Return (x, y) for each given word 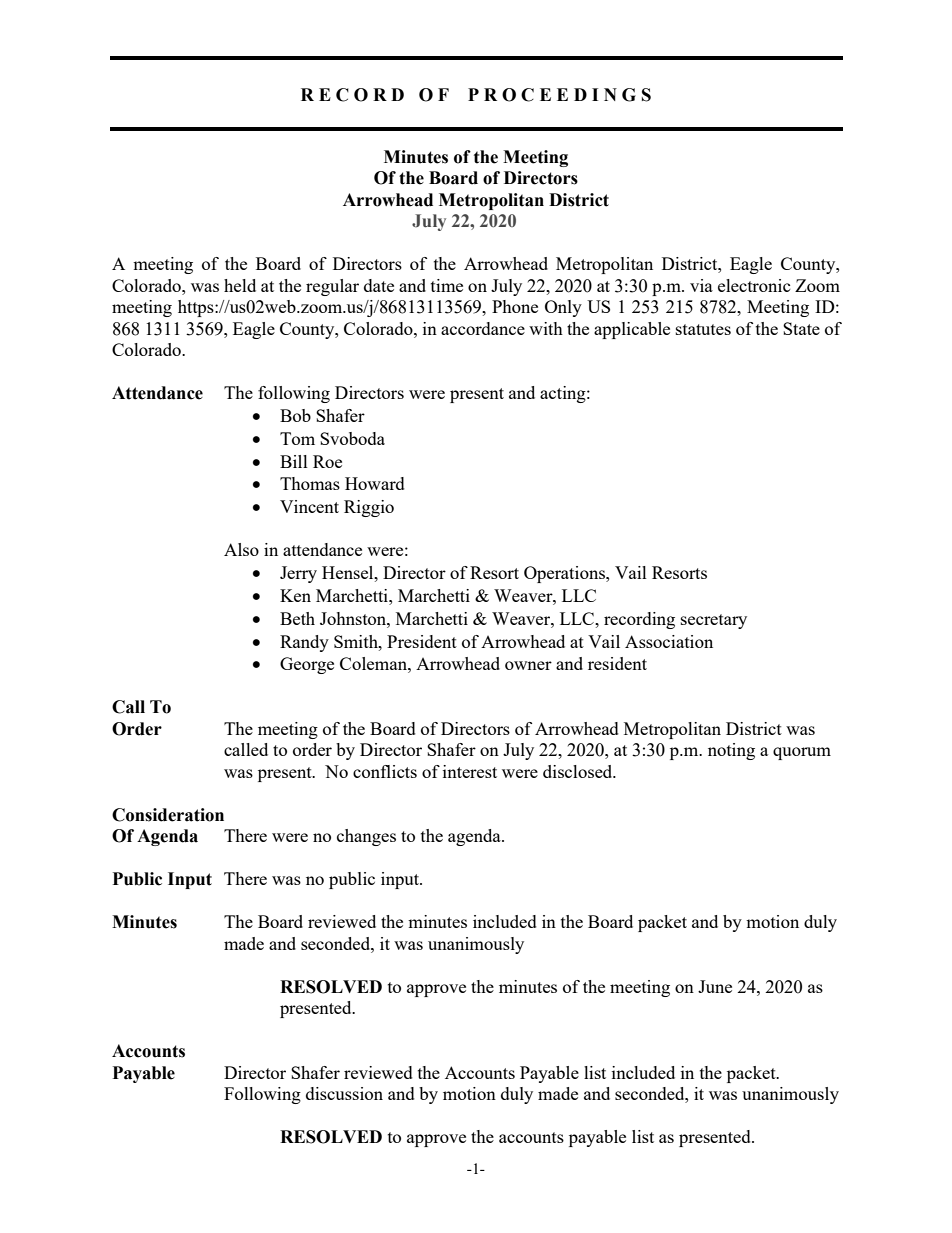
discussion (344, 1093)
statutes (703, 329)
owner (528, 665)
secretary (714, 621)
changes (366, 837)
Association (669, 641)
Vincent (309, 506)
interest (470, 771)
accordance (483, 328)
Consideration (168, 815)
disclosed (579, 771)
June (715, 986)
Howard (375, 483)
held (240, 285)
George (307, 665)
